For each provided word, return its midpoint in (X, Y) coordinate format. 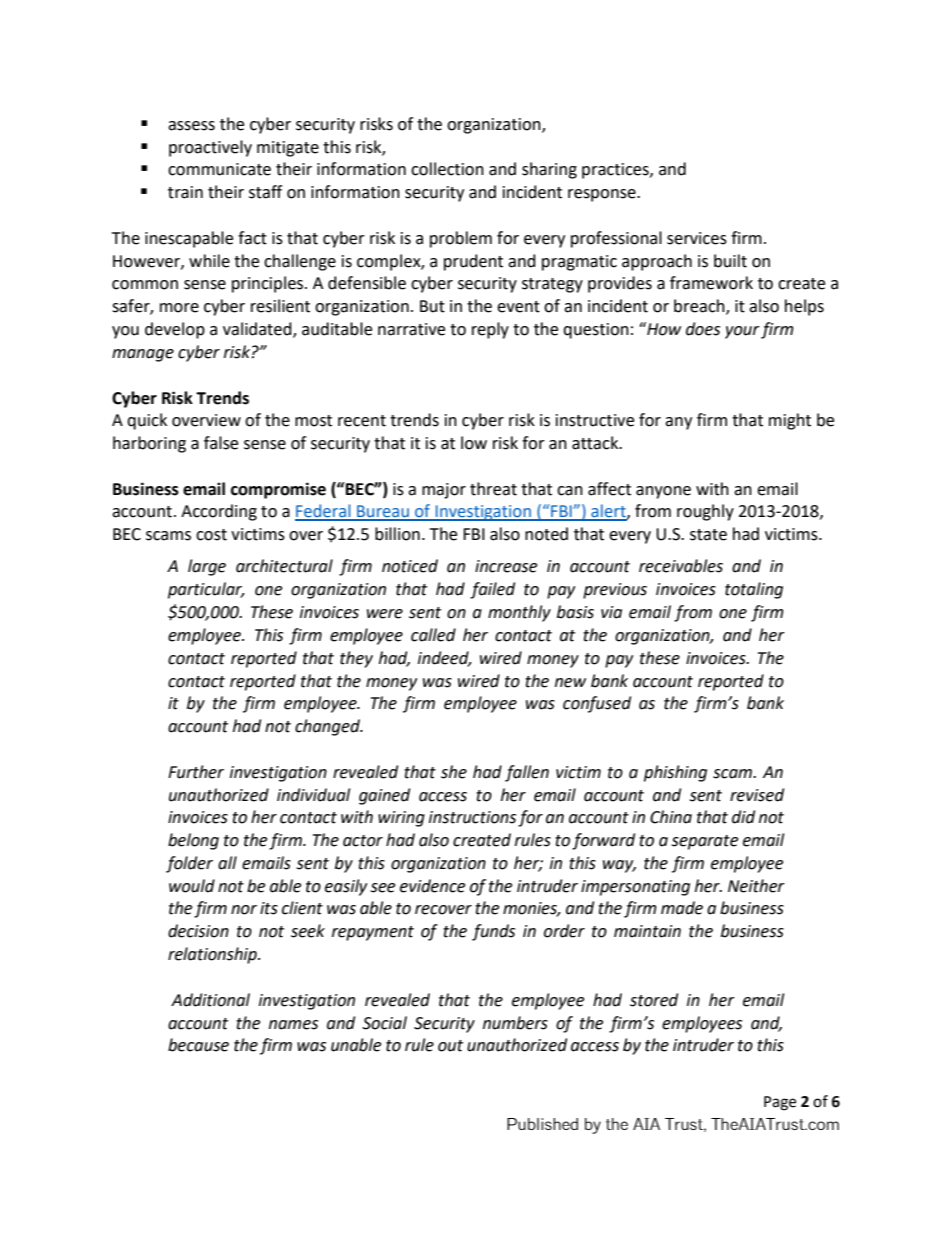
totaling (754, 590)
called (433, 635)
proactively (210, 148)
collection (447, 169)
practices (616, 171)
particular (206, 590)
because (198, 1045)
